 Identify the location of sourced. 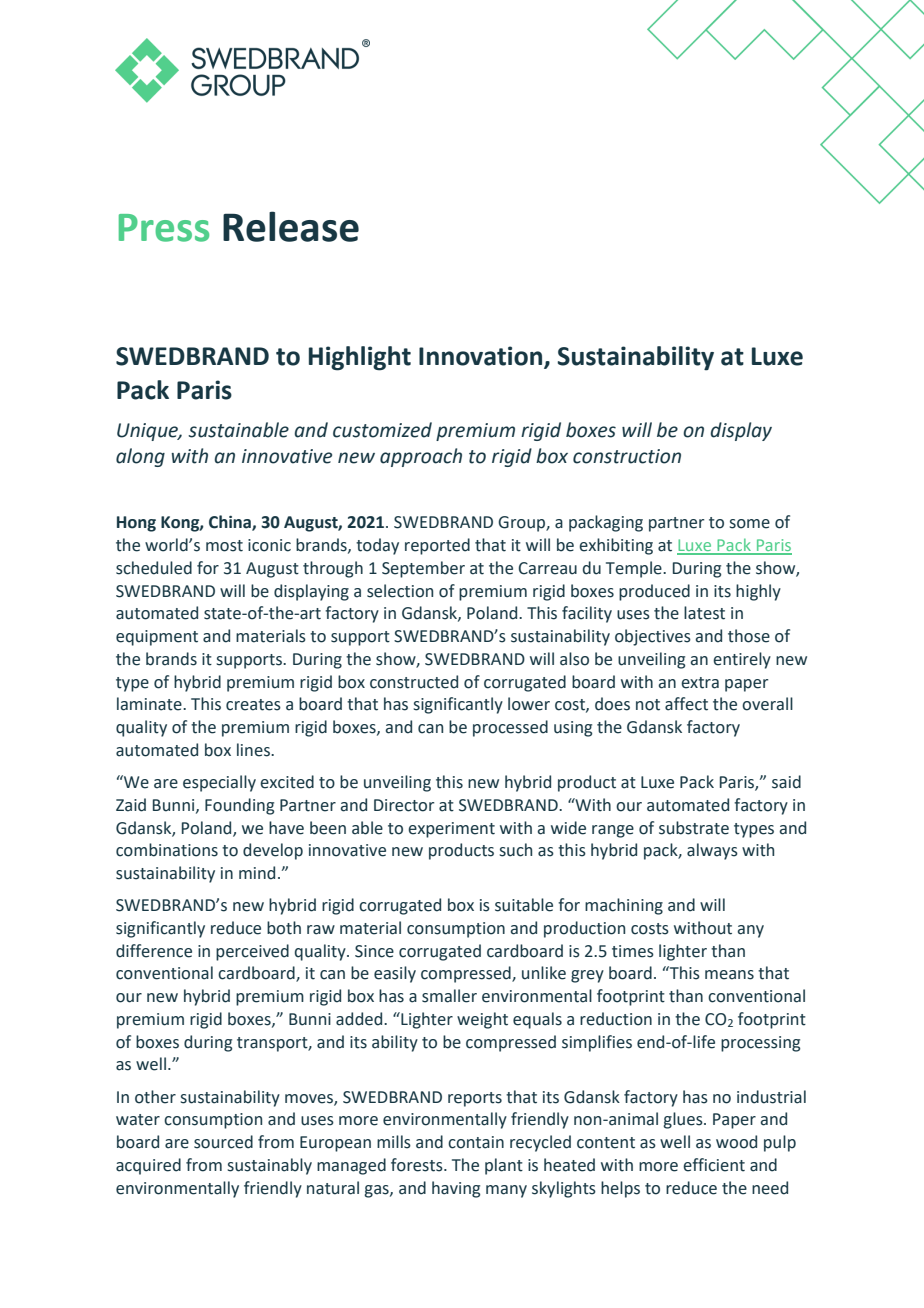
(223, 1142).
